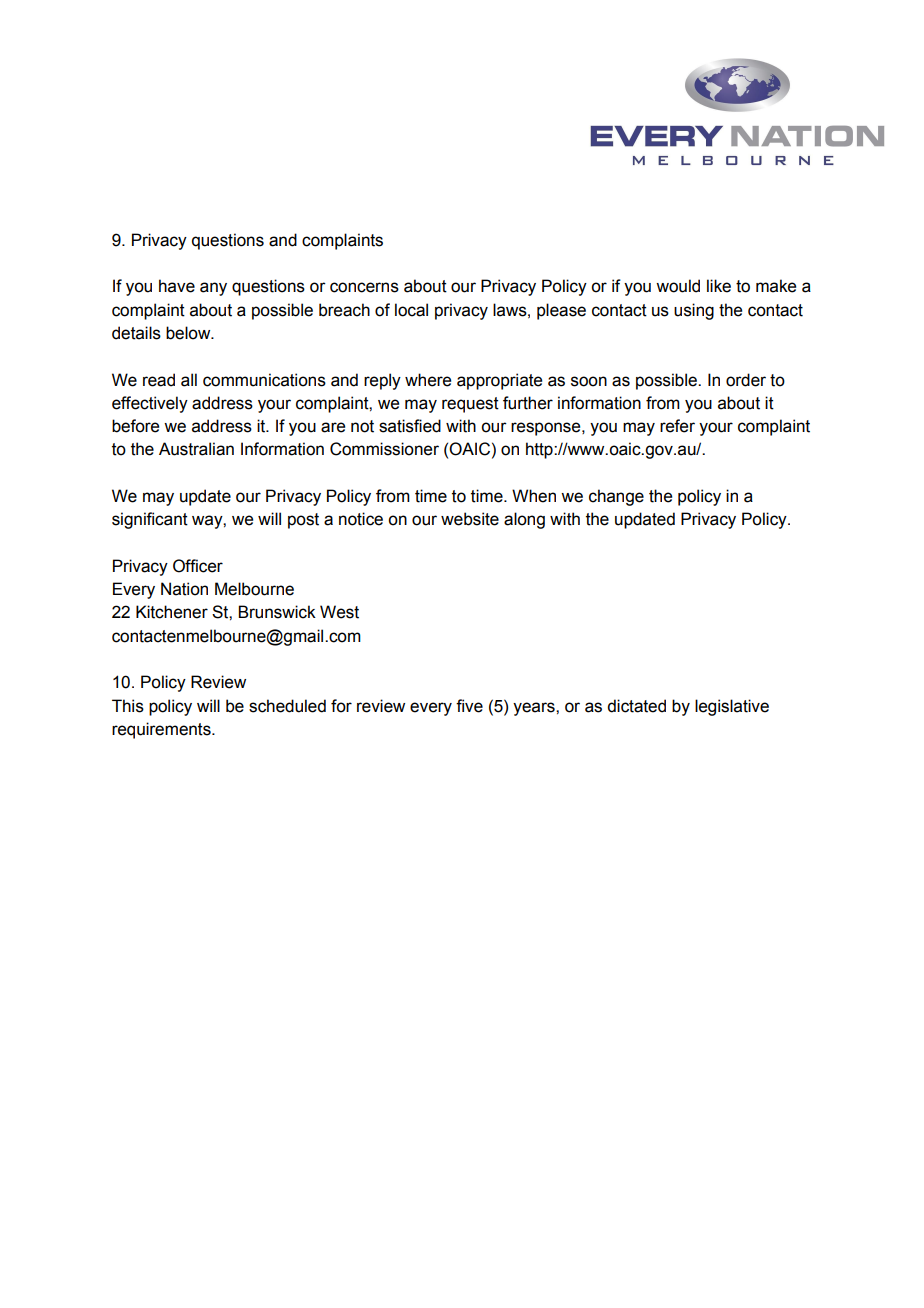 The width and height of the image is (924, 1308). I want to click on West, so click(339, 612).
